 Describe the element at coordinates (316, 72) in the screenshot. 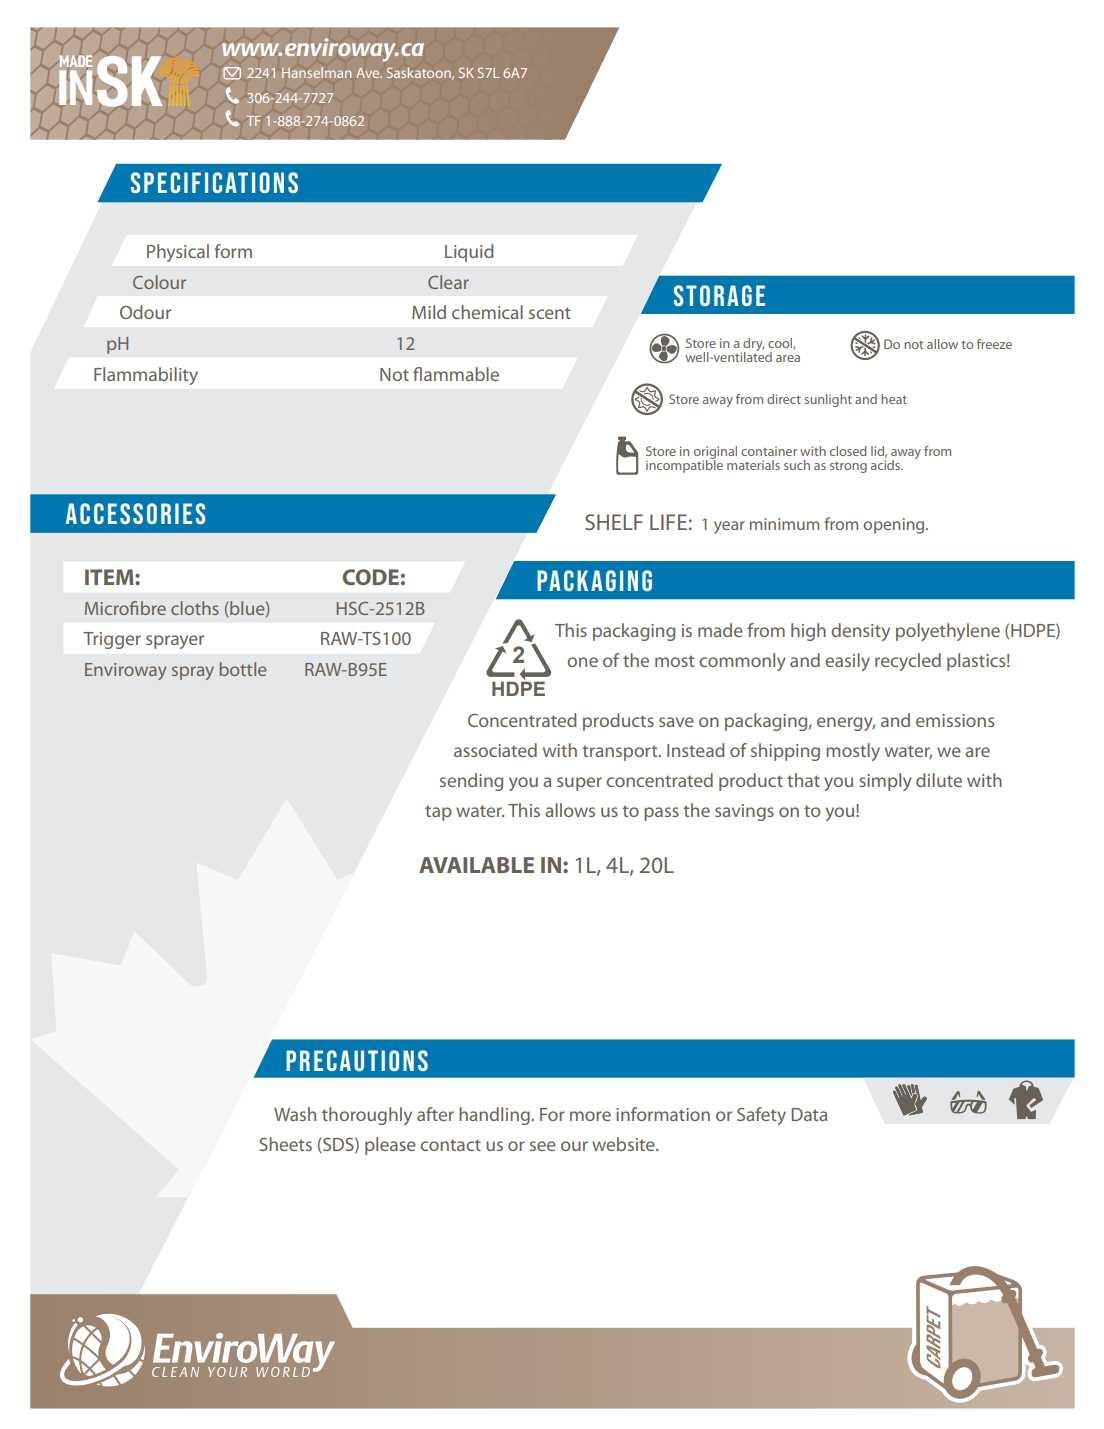

I see `Hanselman` at that location.
